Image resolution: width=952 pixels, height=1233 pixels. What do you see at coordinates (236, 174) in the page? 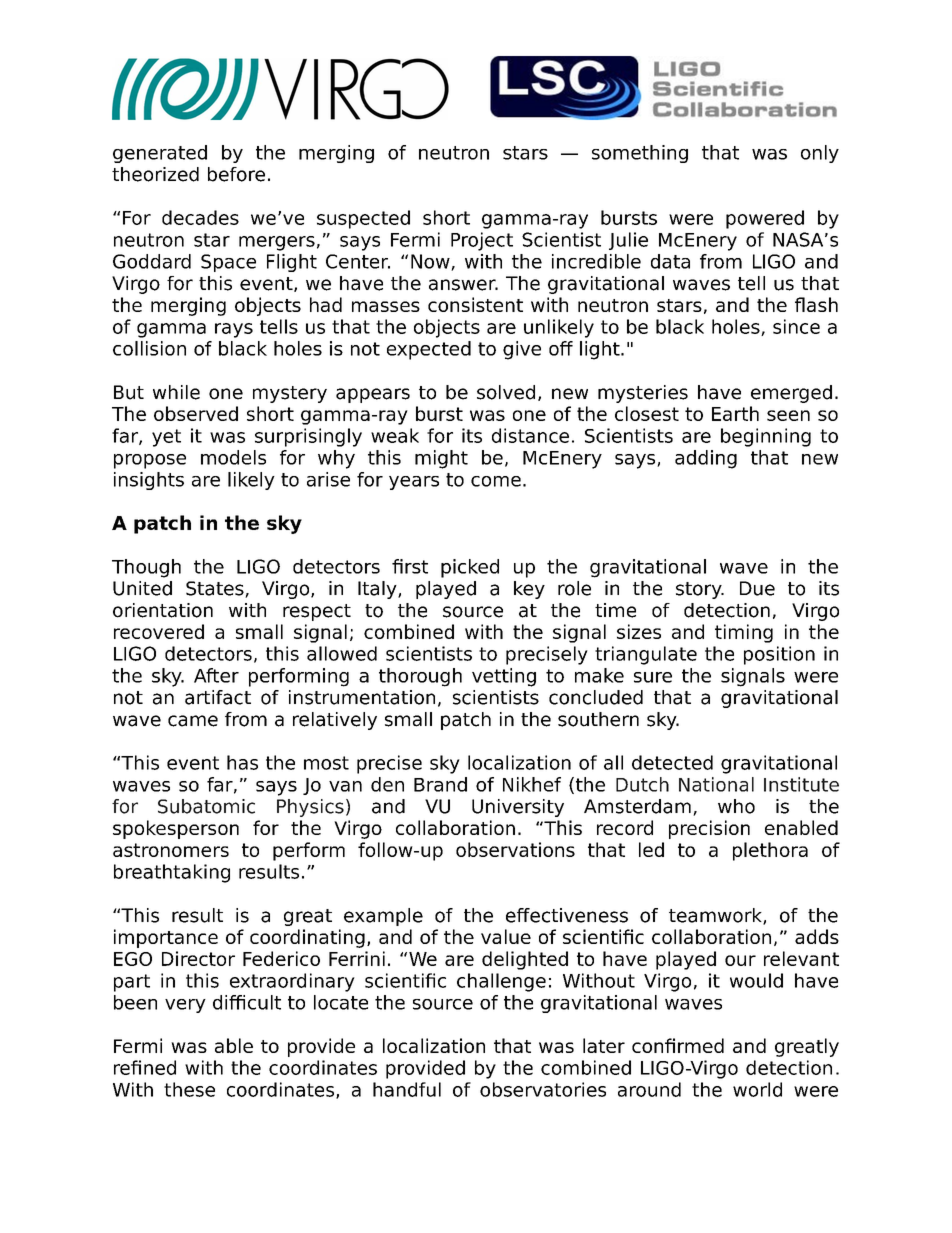
I see `before` at bounding box center [236, 174].
